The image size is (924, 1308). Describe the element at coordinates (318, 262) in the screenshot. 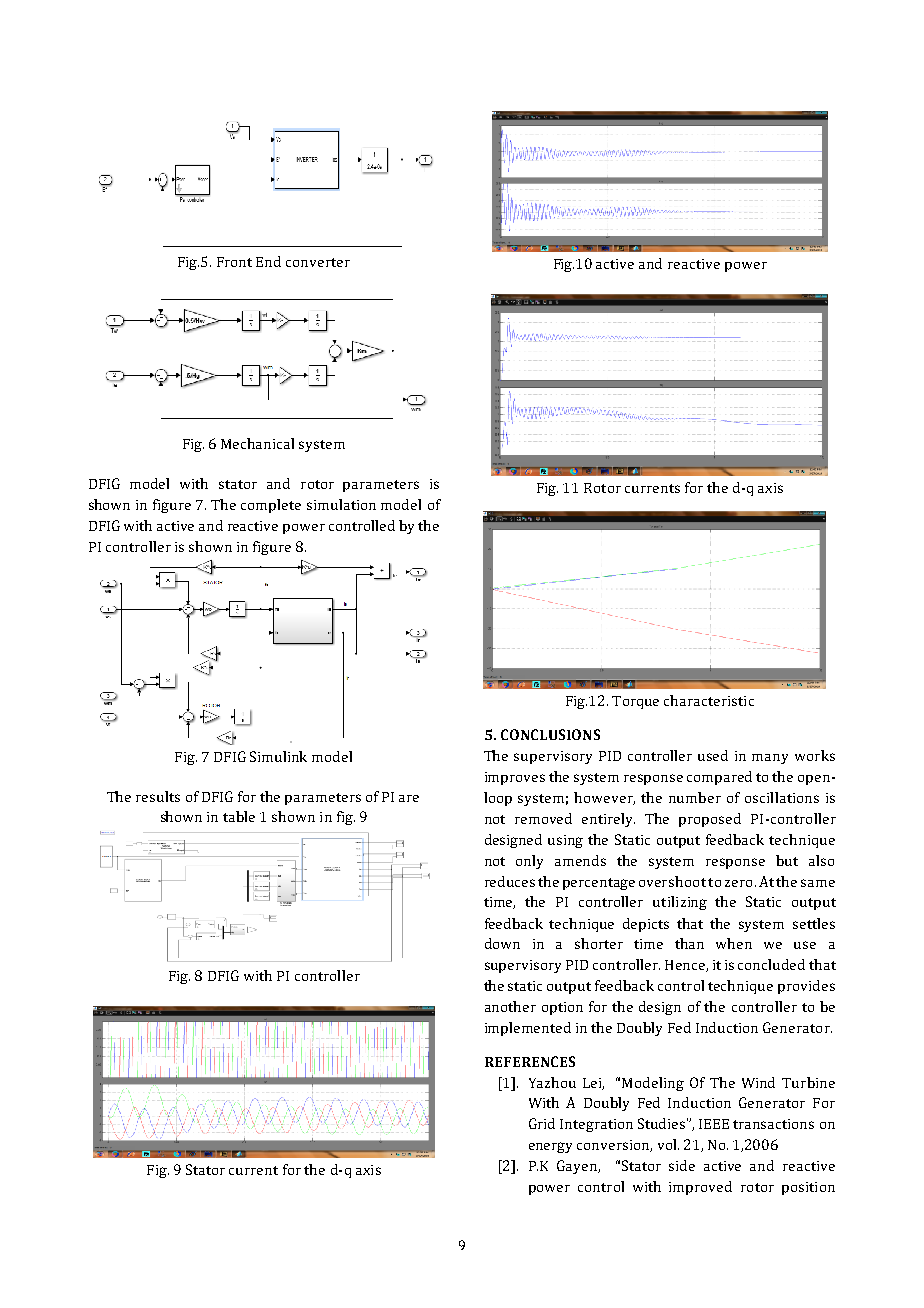

I see `converter` at that location.
